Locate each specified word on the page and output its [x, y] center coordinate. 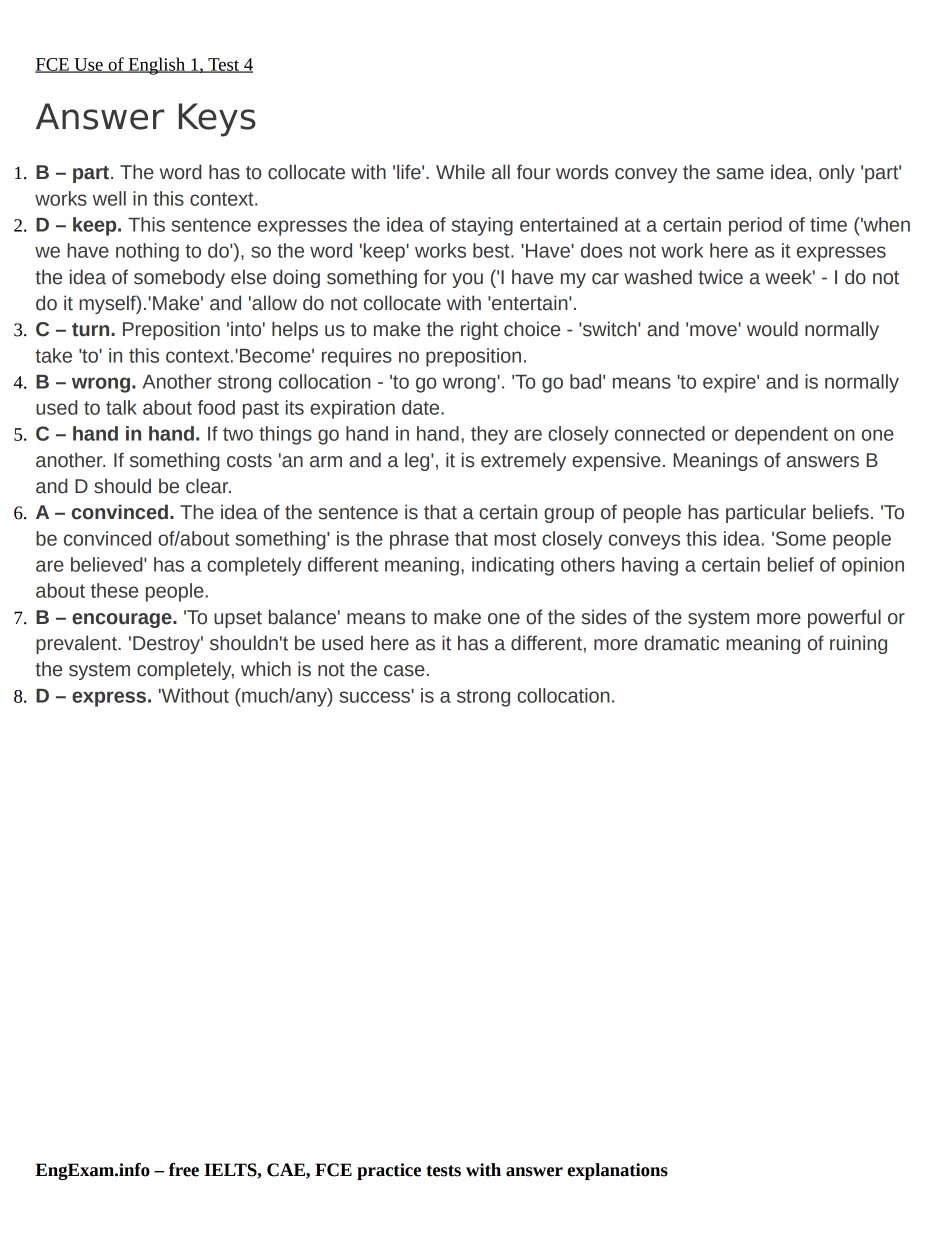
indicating [513, 566]
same [740, 174]
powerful [844, 618]
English [156, 66]
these [114, 590]
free [184, 1170]
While [460, 172]
